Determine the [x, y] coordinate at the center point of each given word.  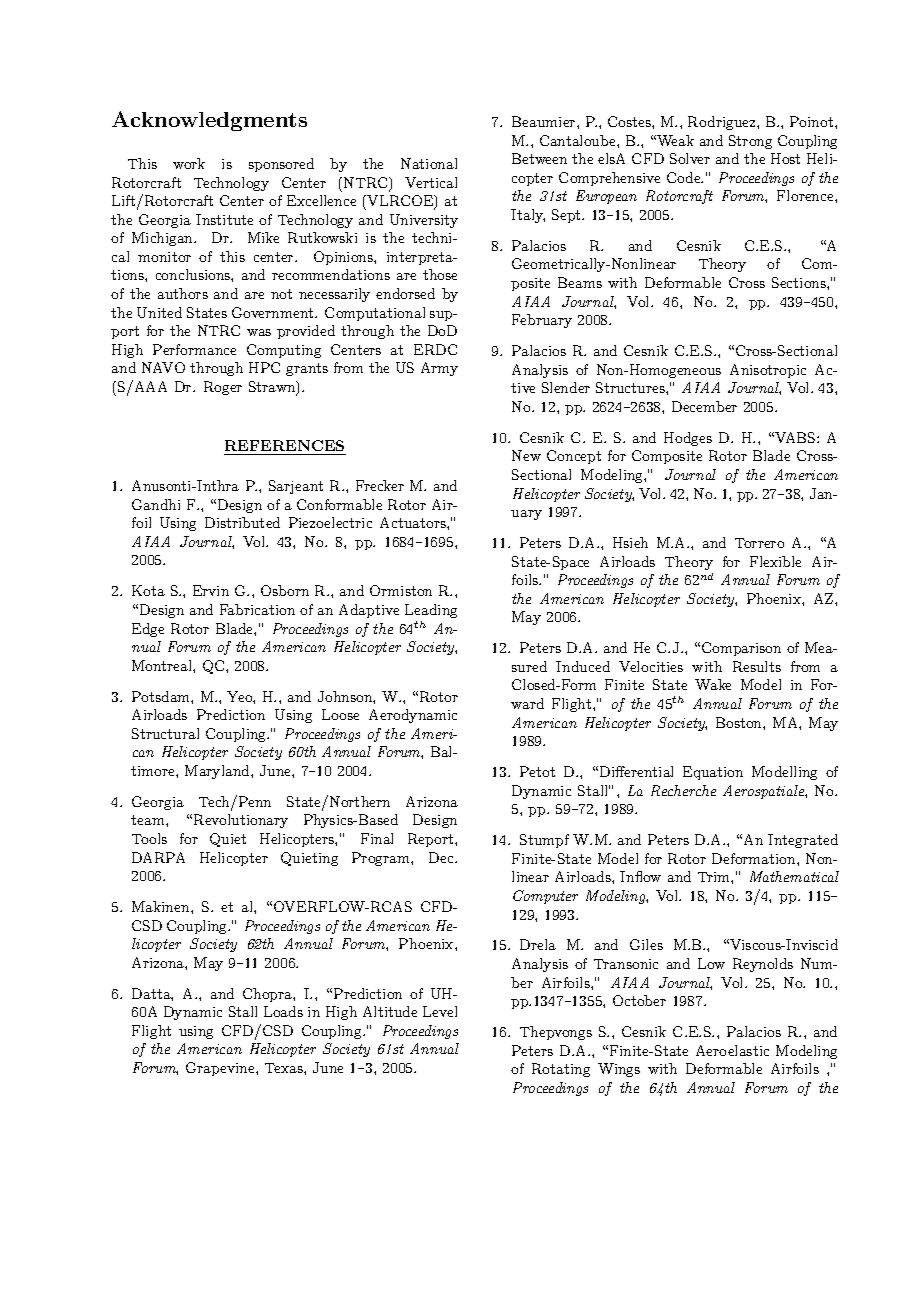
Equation [713, 773]
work [189, 163]
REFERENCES [284, 445]
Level [440, 1011]
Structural [165, 733]
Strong [750, 142]
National [429, 163]
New [526, 455]
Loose [340, 714]
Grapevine [221, 1069]
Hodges [688, 439]
